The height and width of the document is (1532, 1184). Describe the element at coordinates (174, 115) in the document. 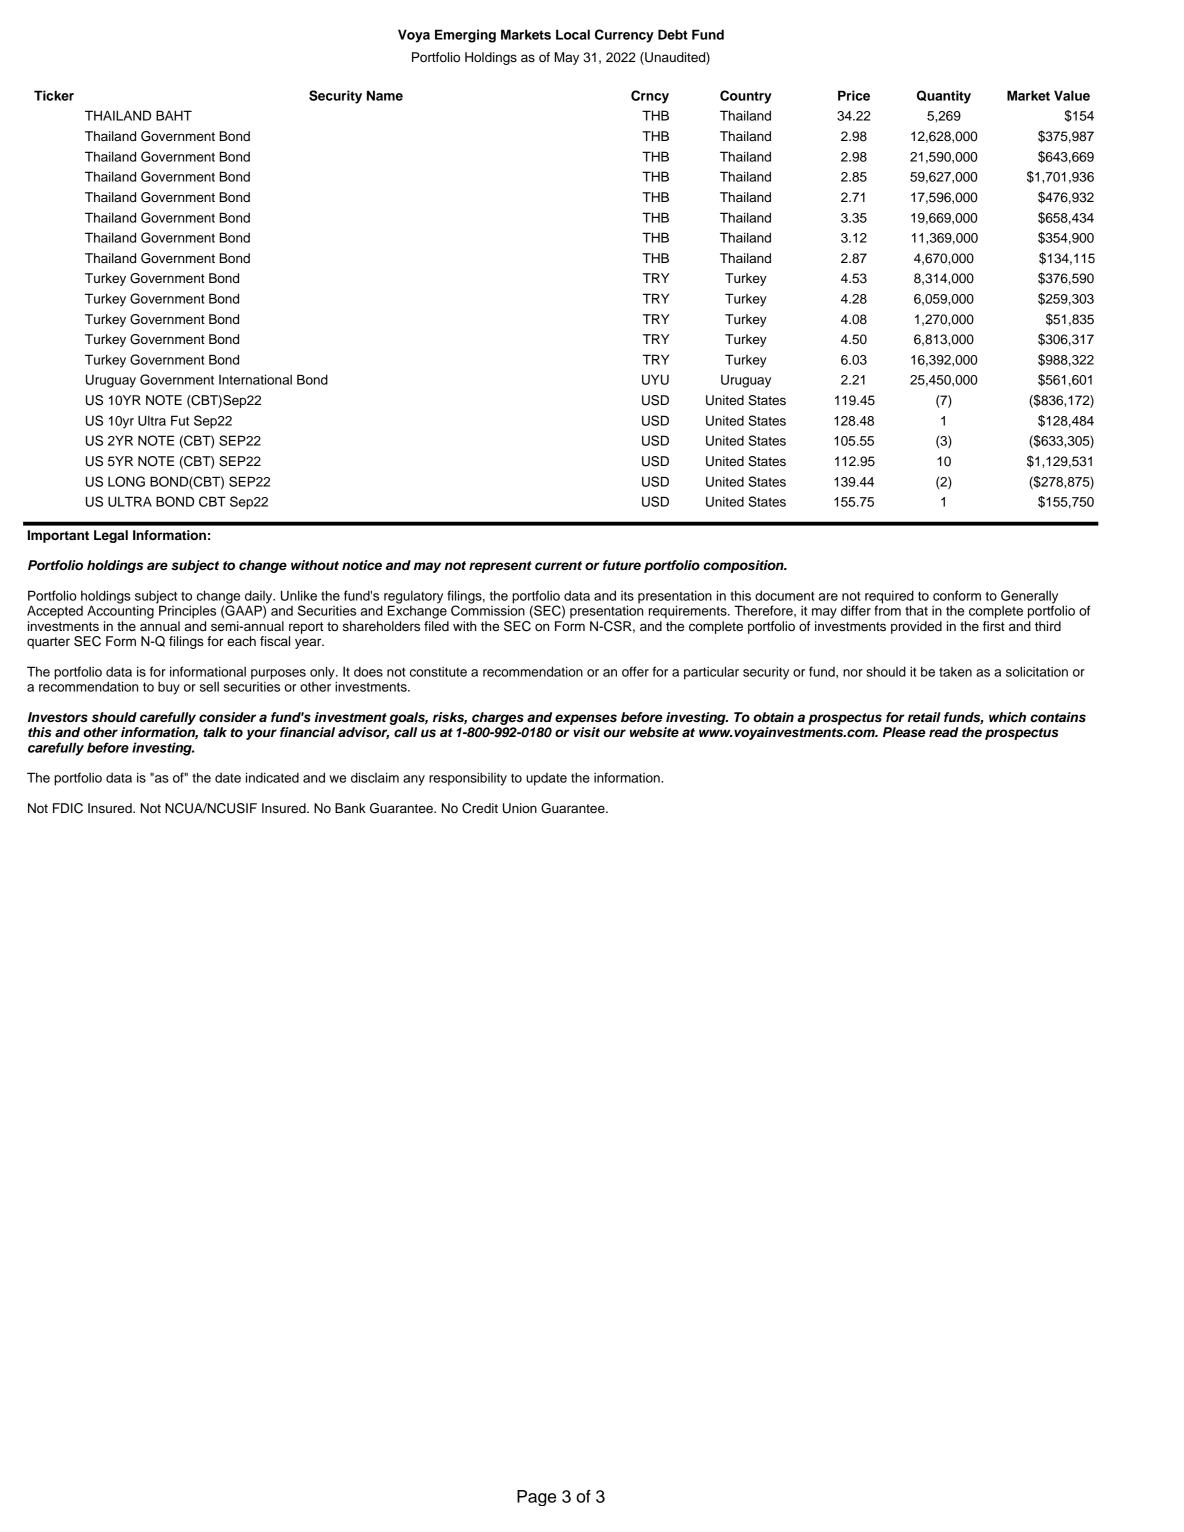

I see `BAHT` at that location.
